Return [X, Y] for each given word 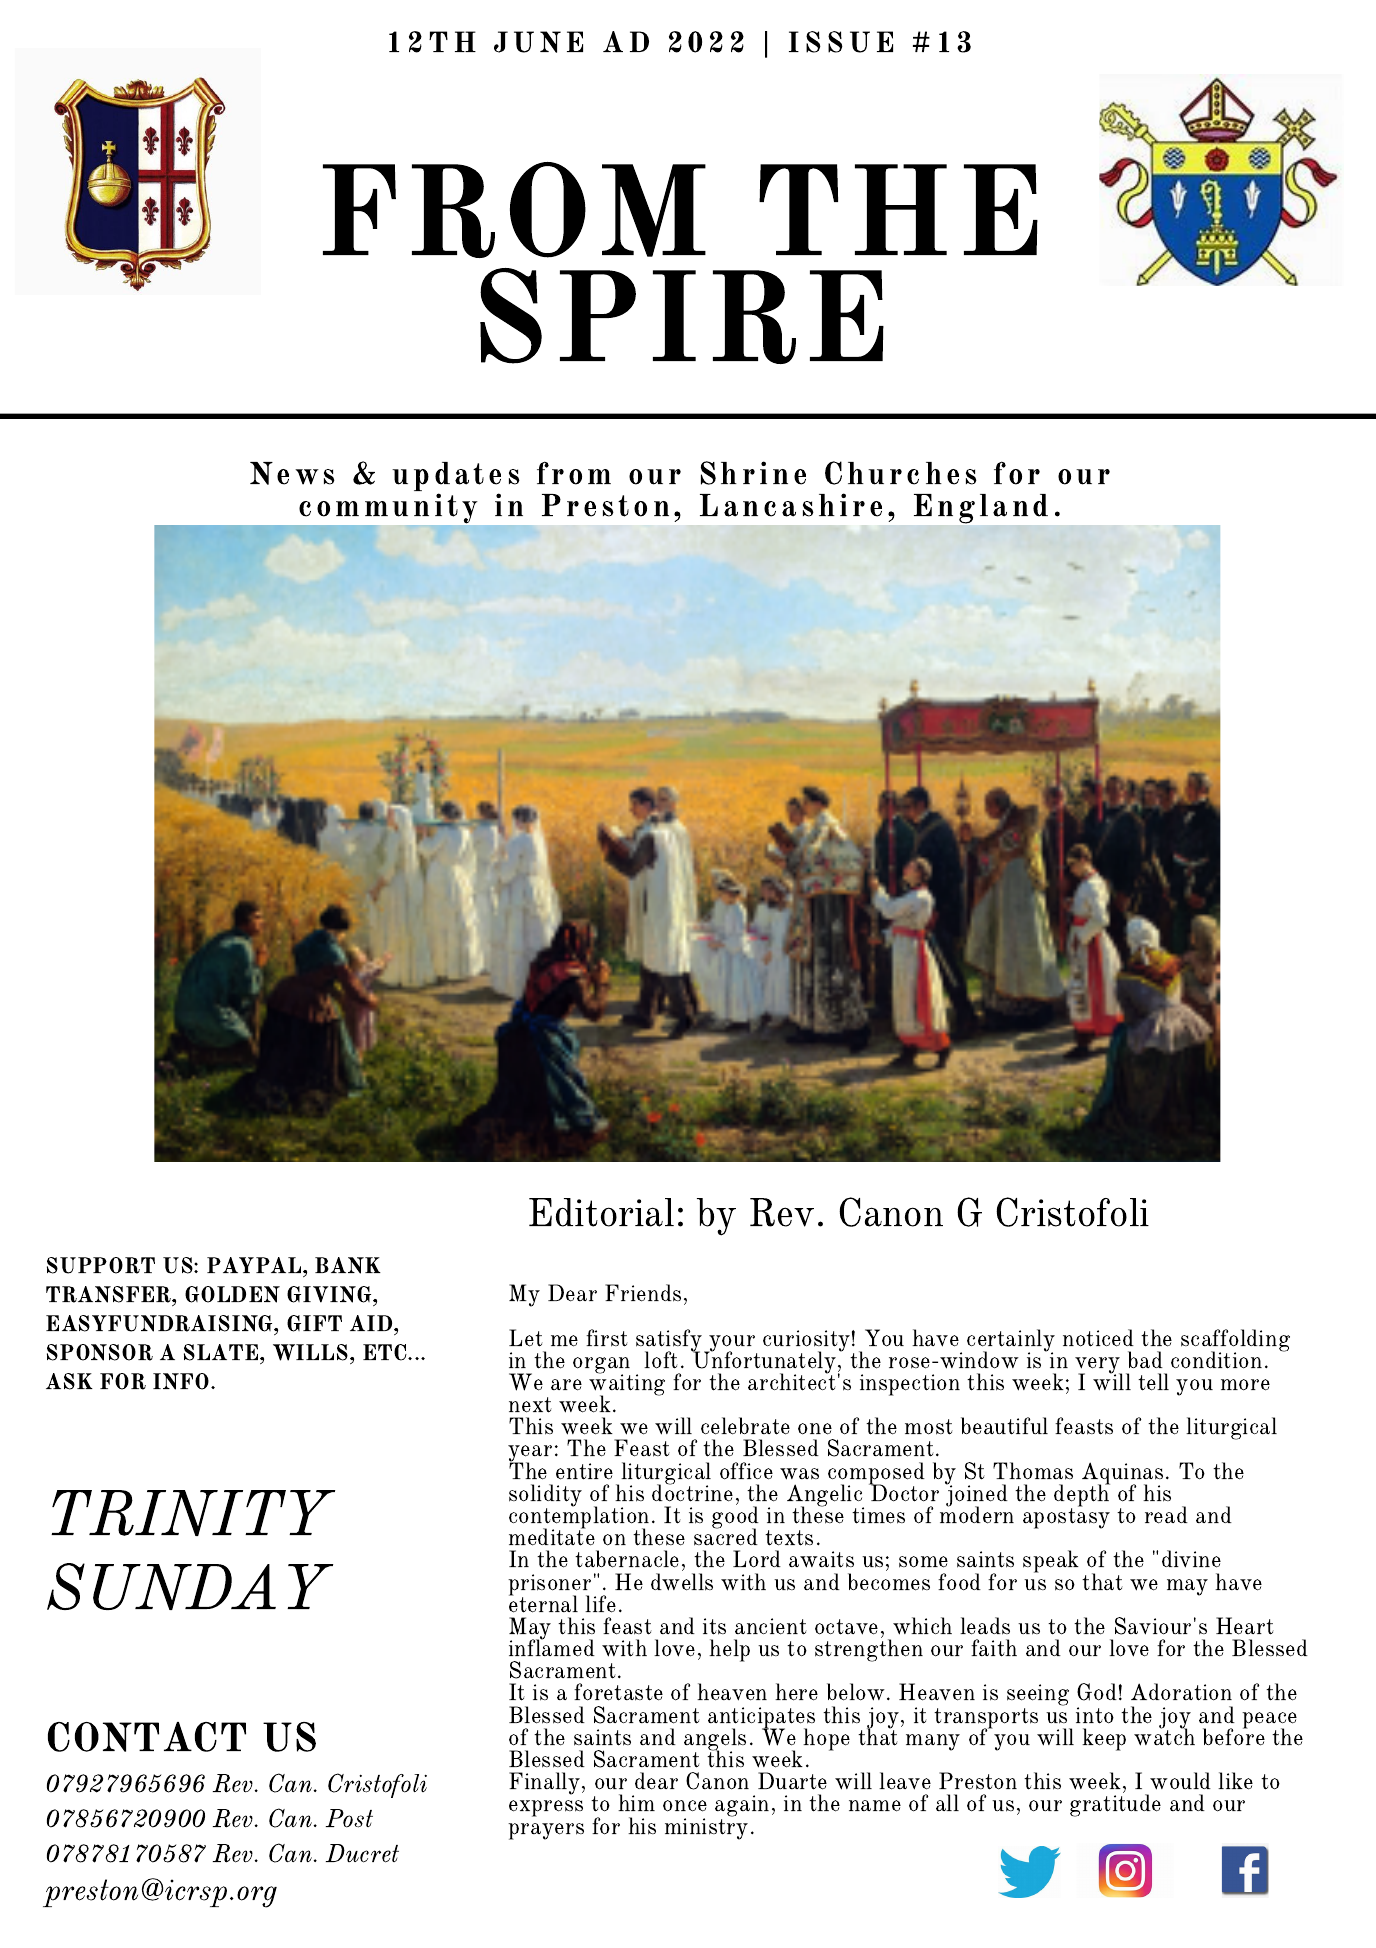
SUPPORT [101, 1265]
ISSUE [841, 42]
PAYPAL [255, 1265]
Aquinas [1122, 1474]
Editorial [601, 1212]
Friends [643, 1293]
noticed [1098, 1338]
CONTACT [147, 1737]
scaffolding [1235, 1341]
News [292, 473]
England [981, 509]
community [388, 508]
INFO [181, 1381]
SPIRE [682, 316]
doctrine [692, 1492]
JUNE [538, 42]
